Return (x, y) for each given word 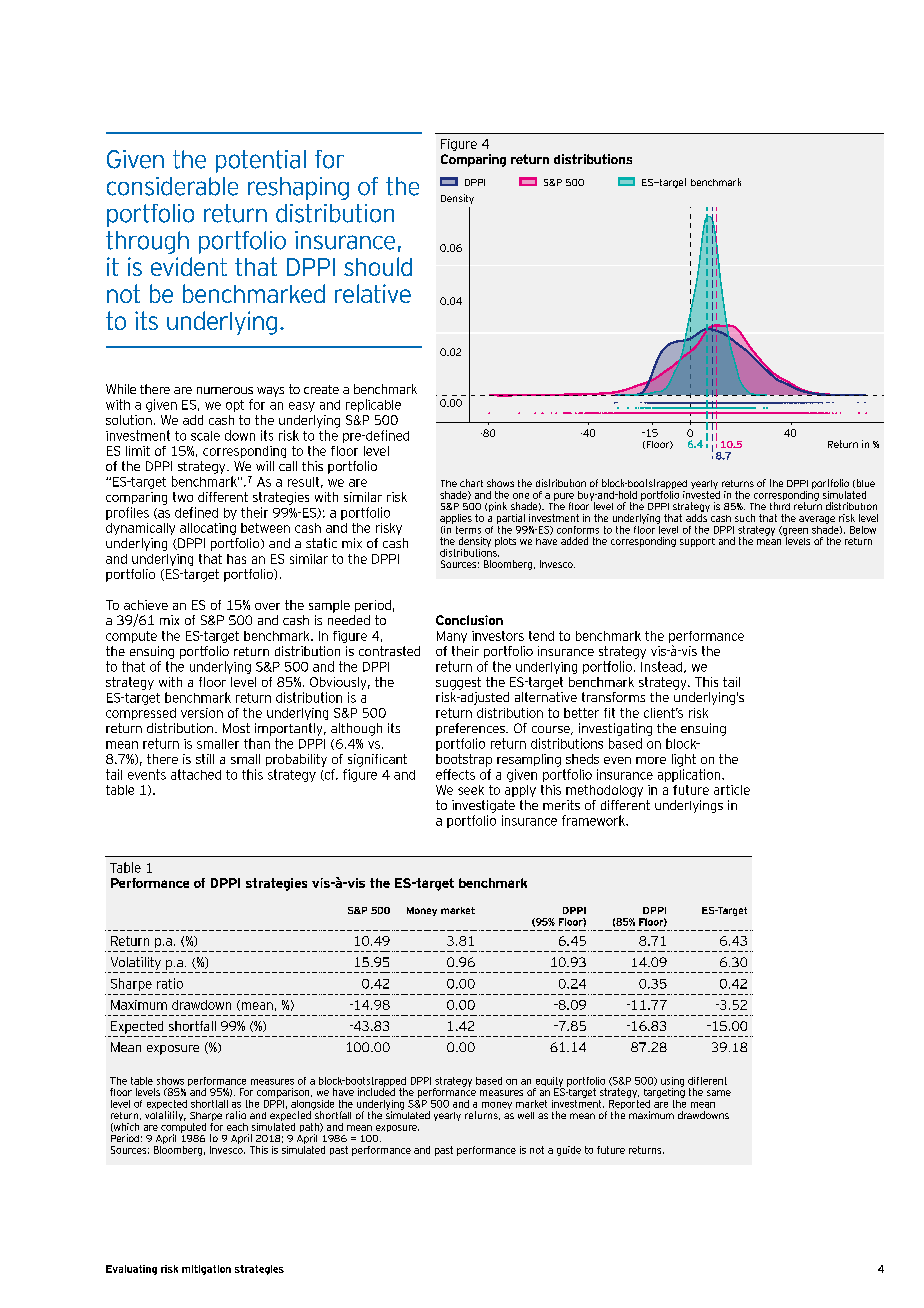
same (719, 1093)
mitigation (206, 1270)
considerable (172, 186)
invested (701, 493)
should (378, 266)
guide (569, 1151)
